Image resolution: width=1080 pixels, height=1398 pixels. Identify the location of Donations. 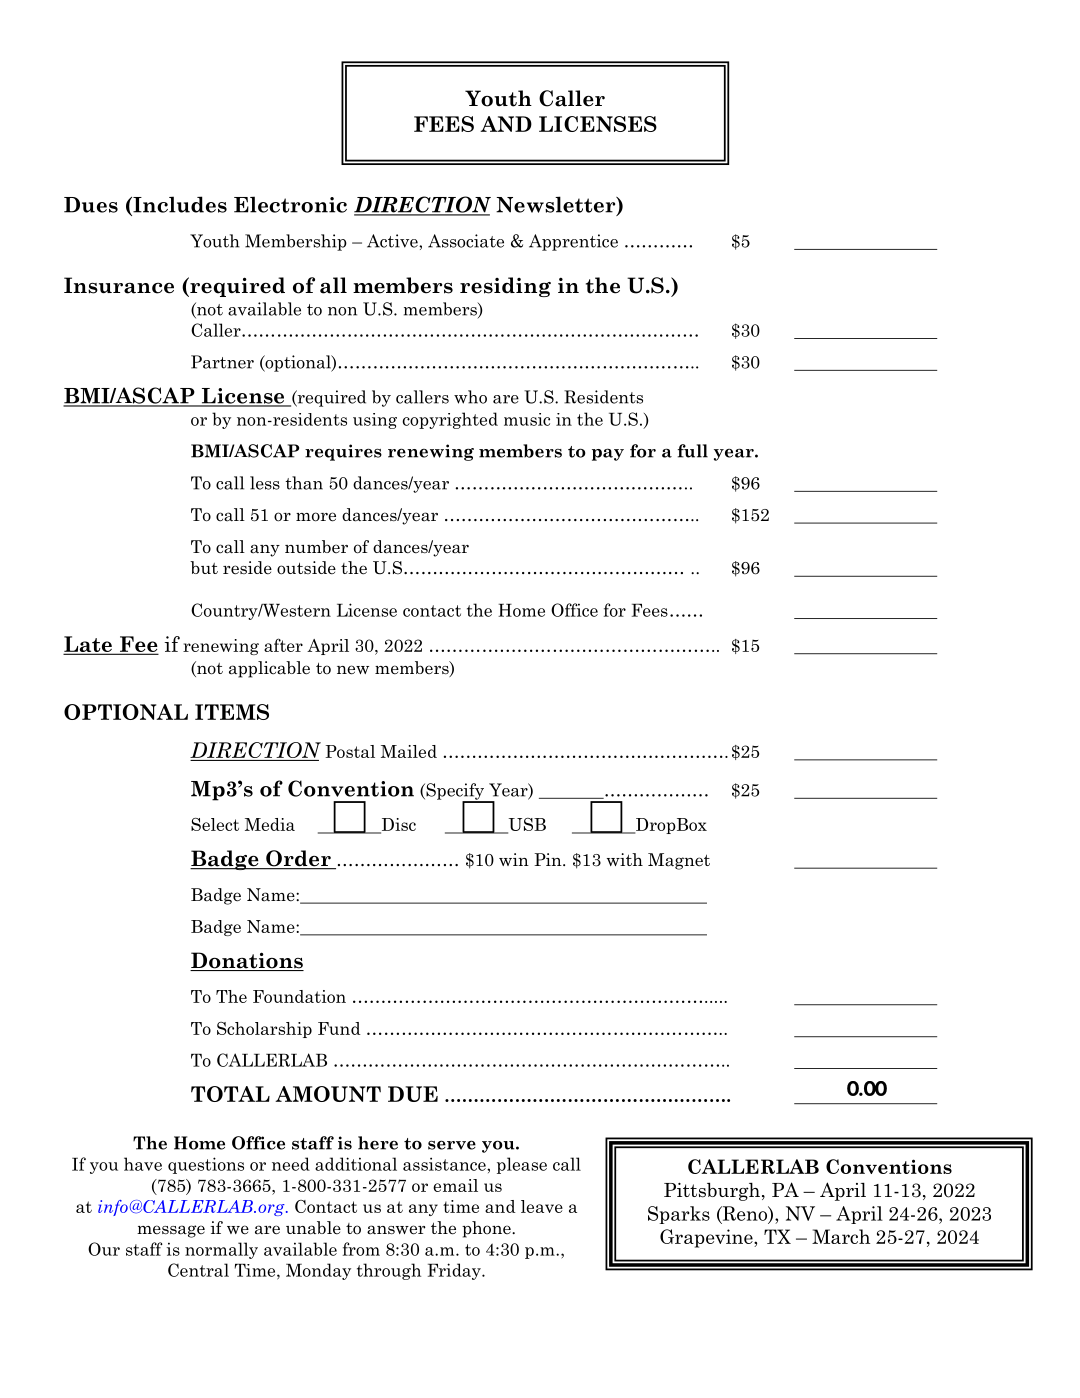
(247, 961).
